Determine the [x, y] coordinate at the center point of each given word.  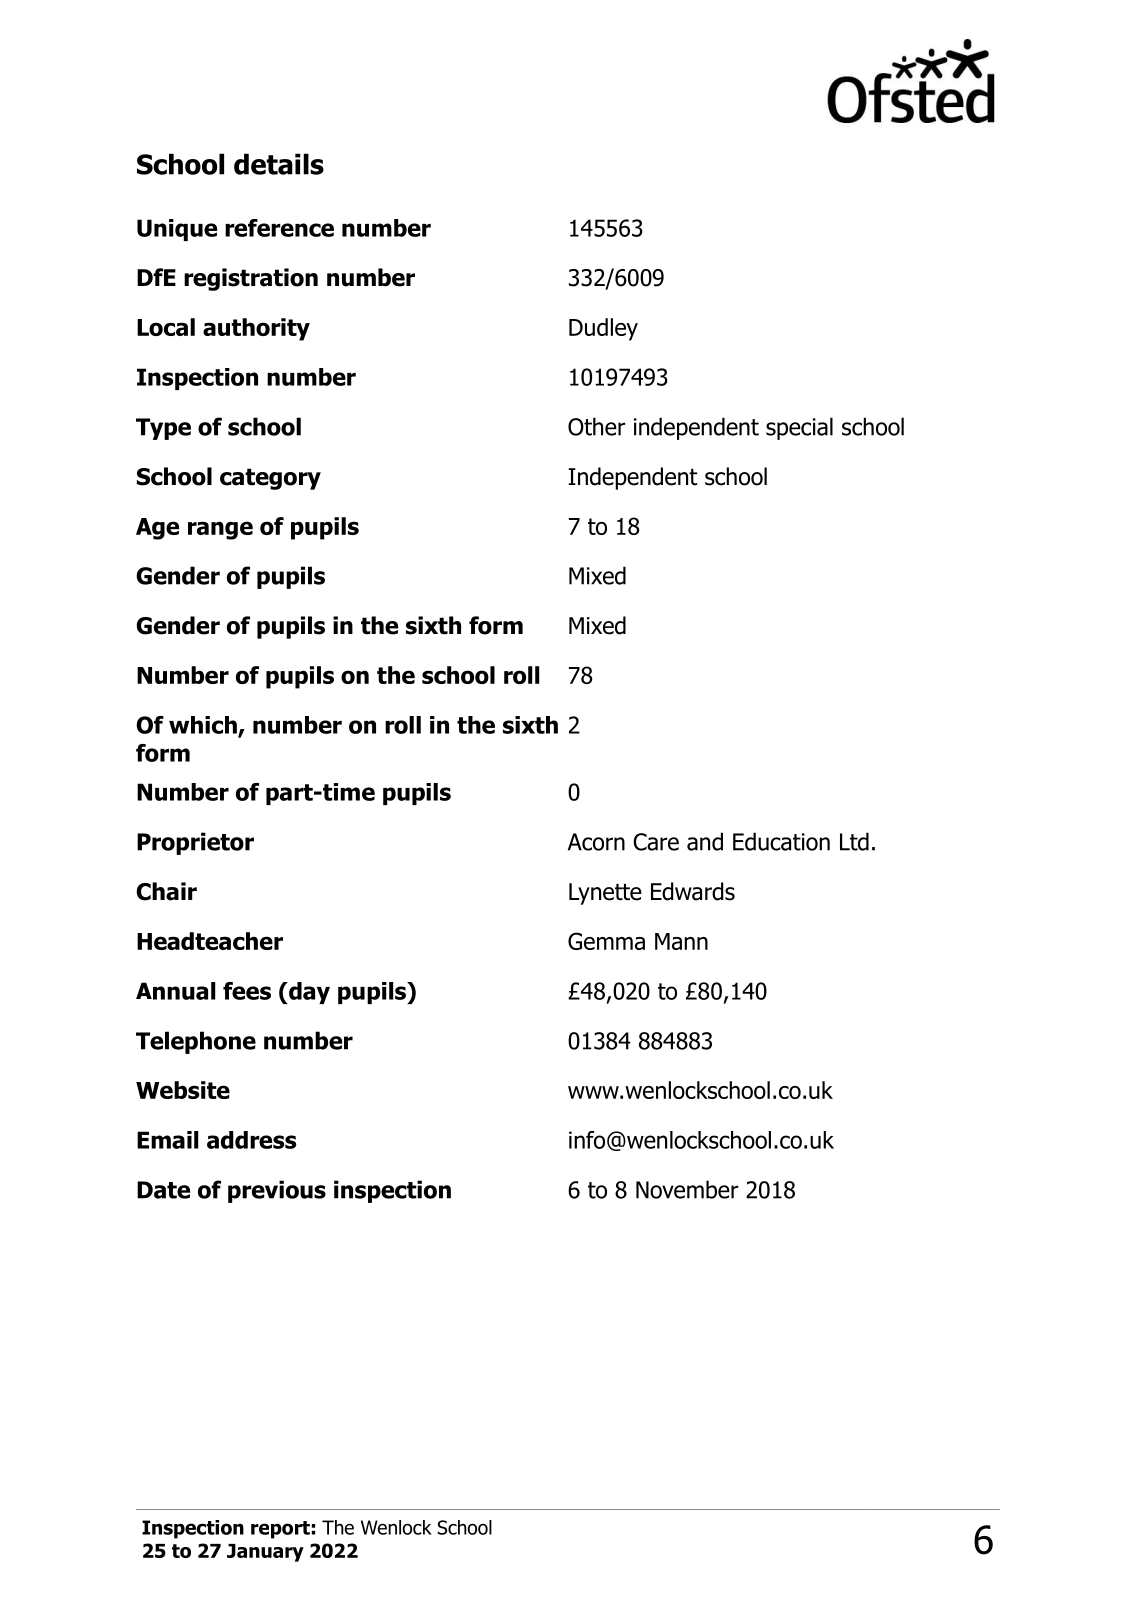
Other [596, 426]
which [204, 726]
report [280, 1530]
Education [781, 841]
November [687, 1189]
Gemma [606, 941]
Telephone [196, 1042]
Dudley [603, 329]
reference [279, 228]
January [265, 1553]
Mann [681, 941]
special [799, 428]
